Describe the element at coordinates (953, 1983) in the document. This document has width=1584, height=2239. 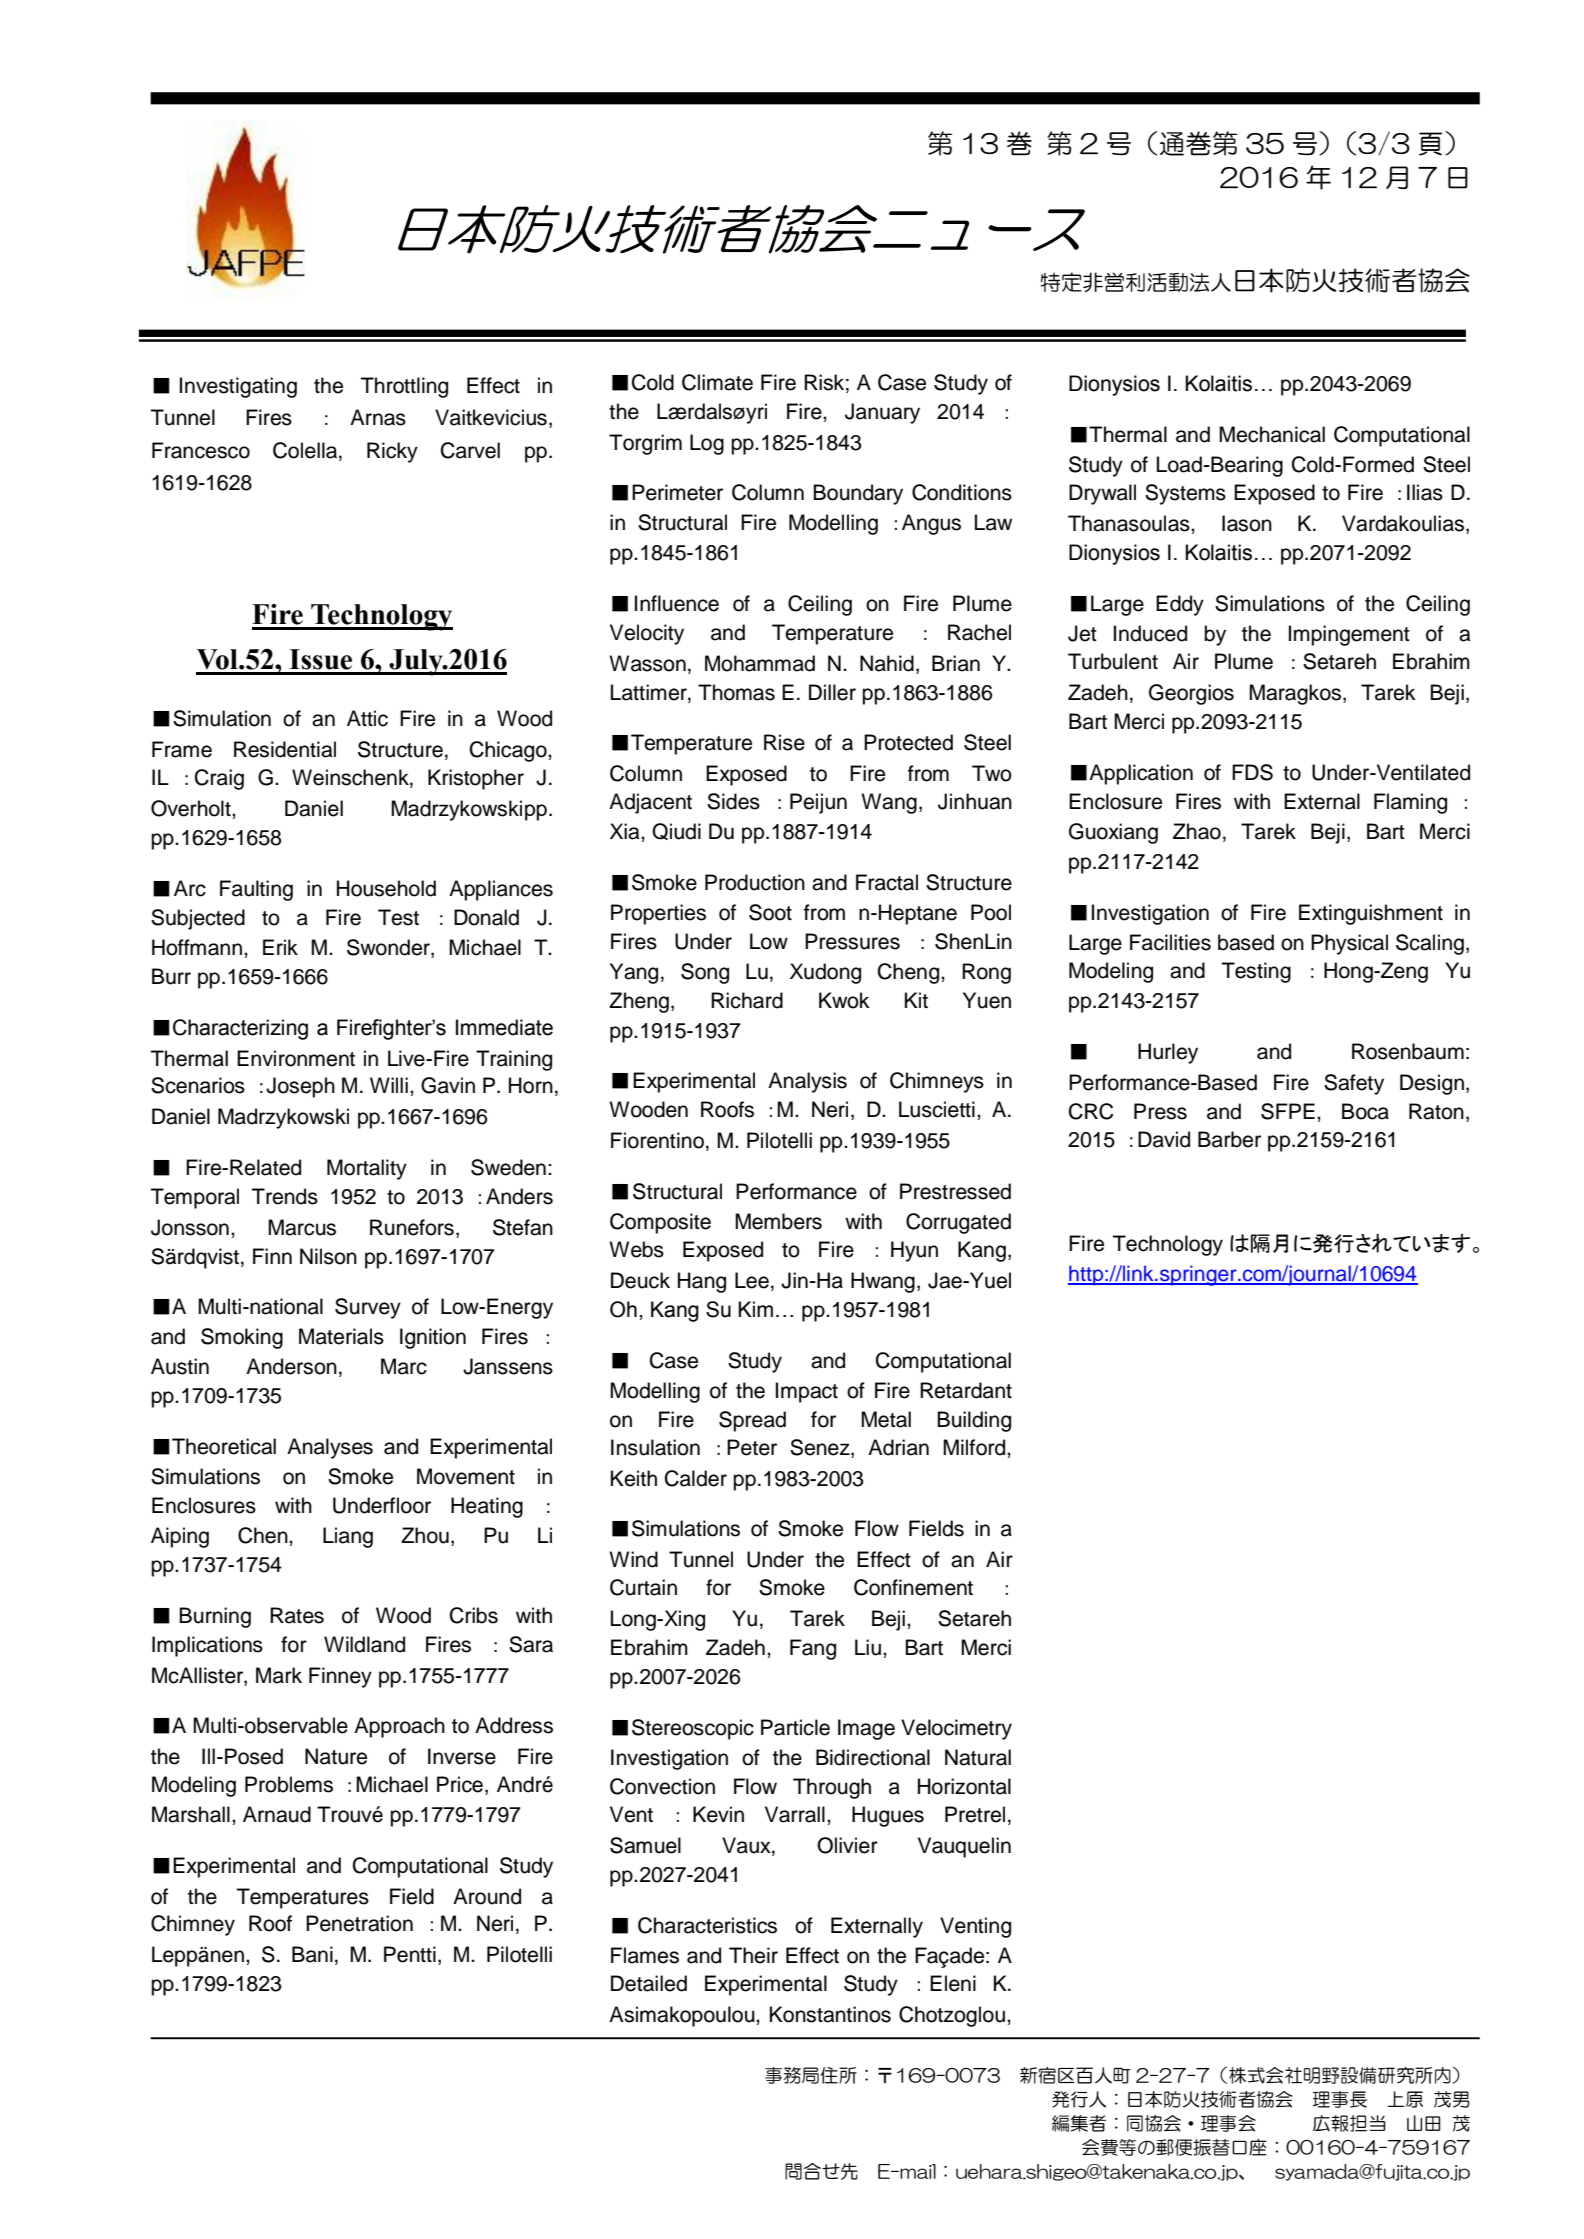
I see `Eleni` at that location.
